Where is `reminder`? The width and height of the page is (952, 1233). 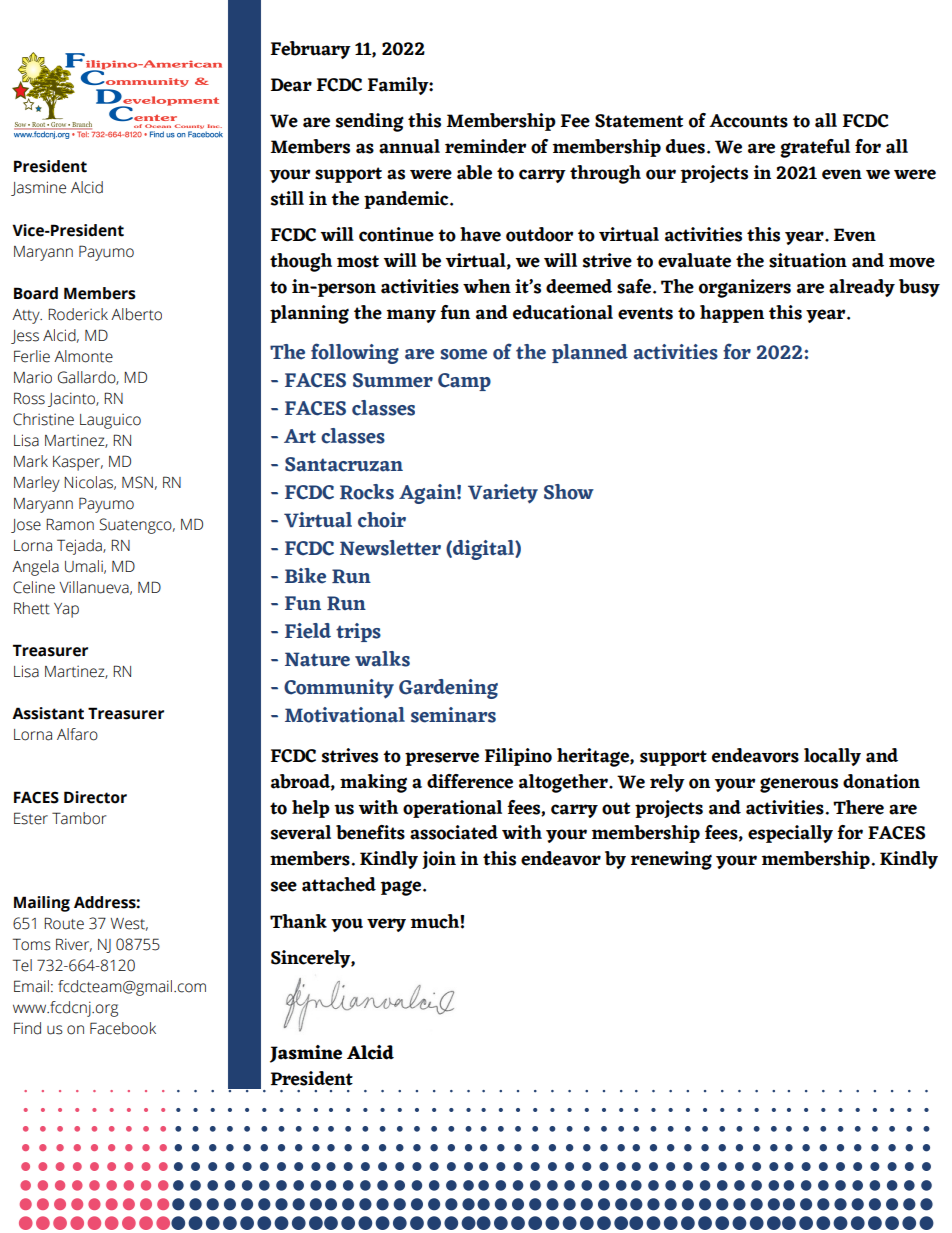
reminder is located at coordinates (485, 146).
